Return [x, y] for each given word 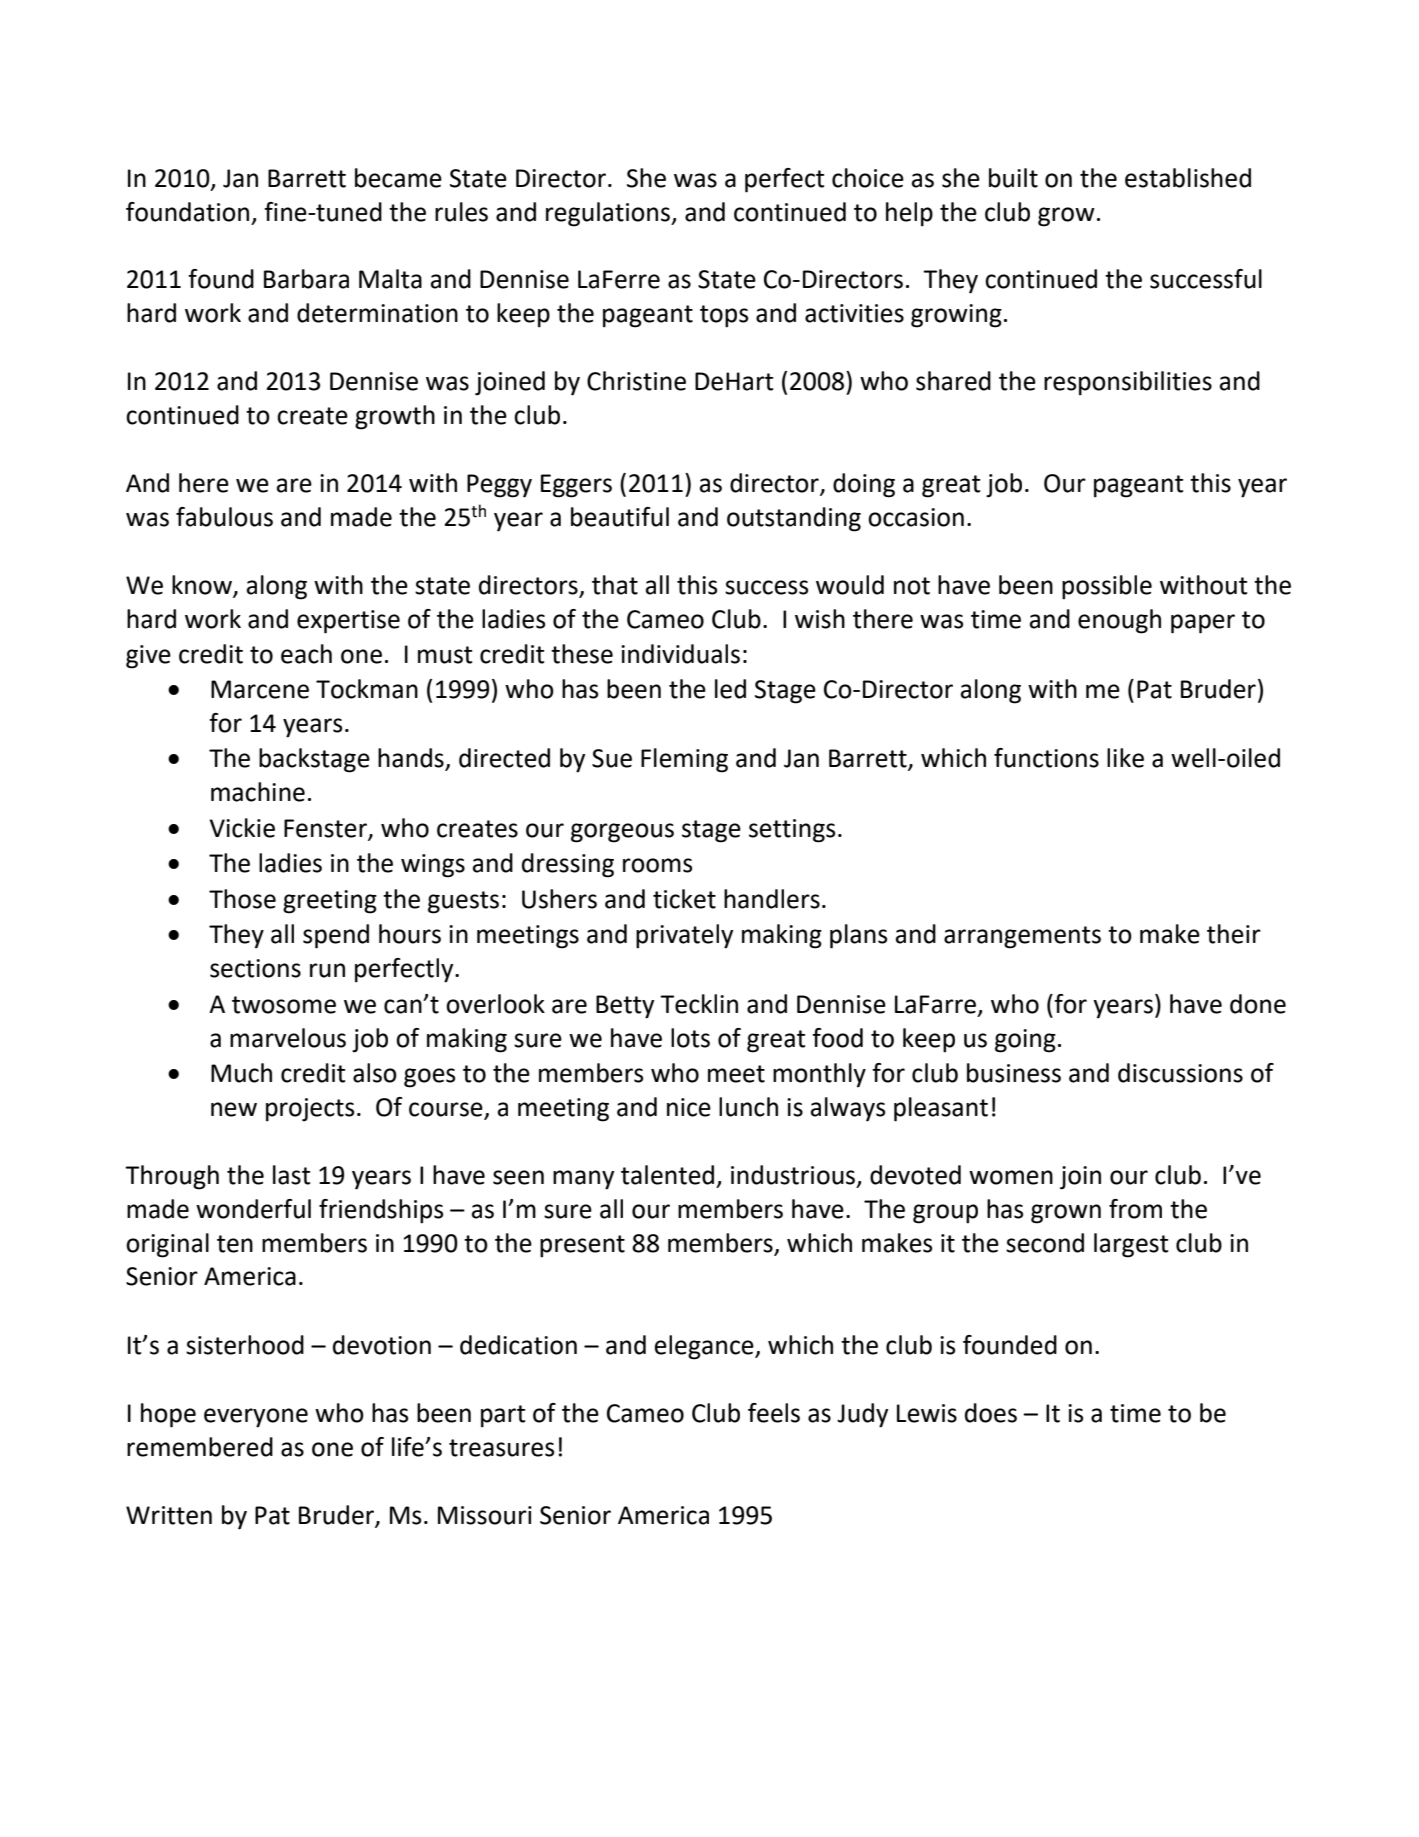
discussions [1180, 1073]
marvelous [288, 1038]
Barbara [306, 279]
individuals [680, 654]
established [1188, 178]
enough [1119, 621]
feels [774, 1413]
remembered [200, 1447]
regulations [609, 214]
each [306, 654]
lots [690, 1038]
